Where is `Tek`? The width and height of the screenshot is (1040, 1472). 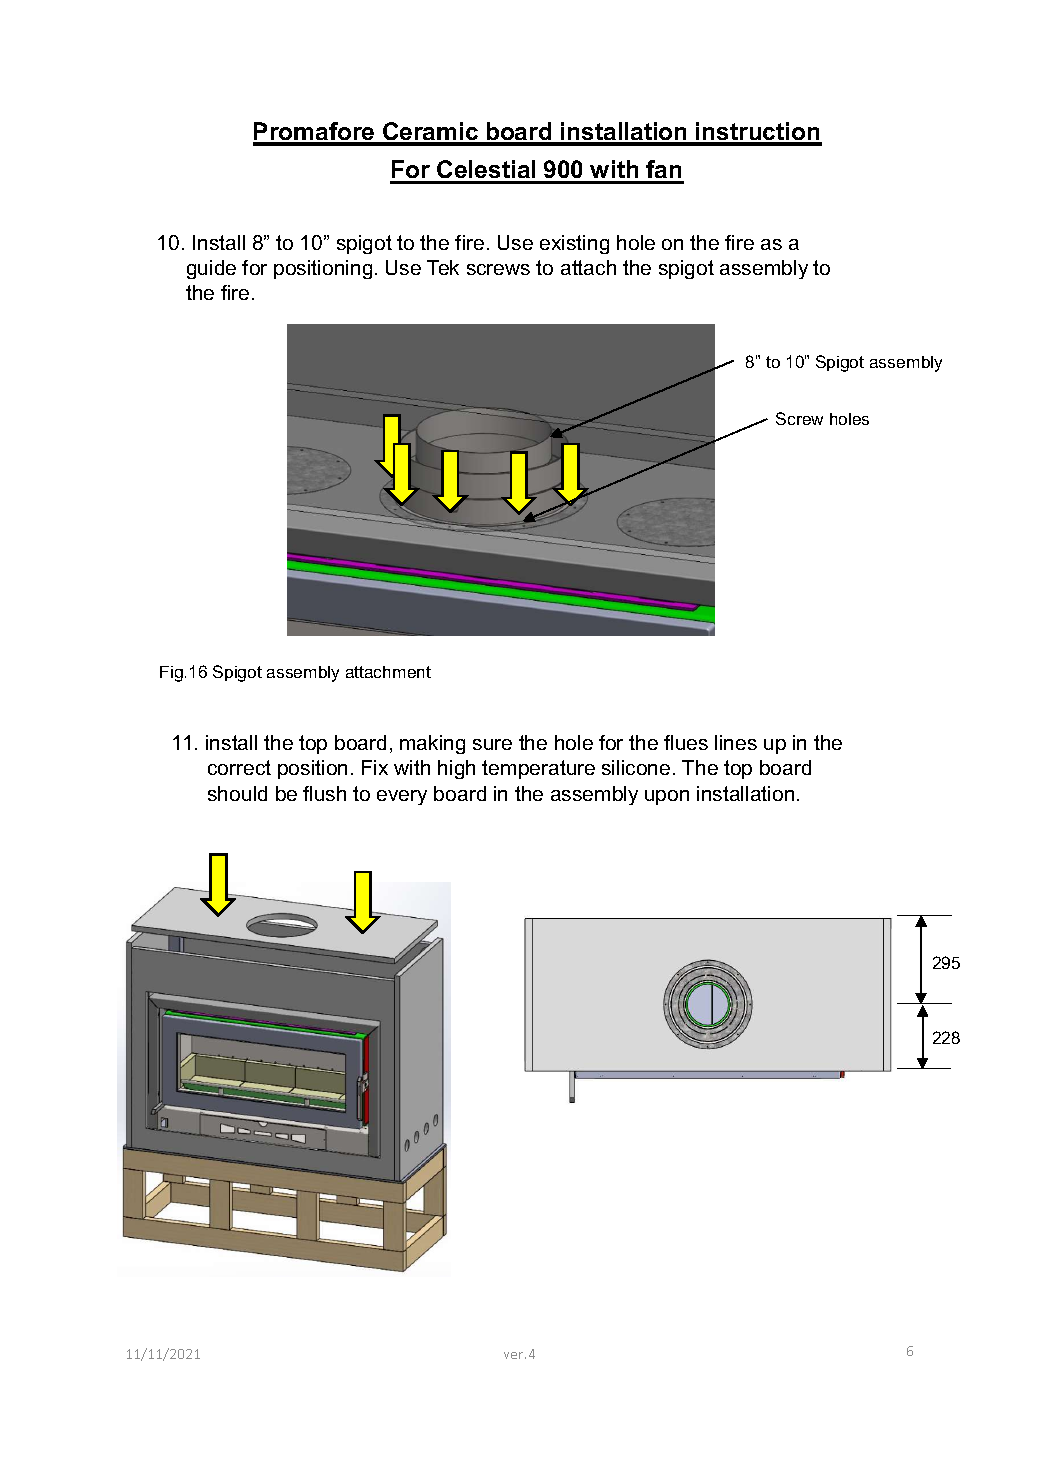 Tek is located at coordinates (443, 267).
